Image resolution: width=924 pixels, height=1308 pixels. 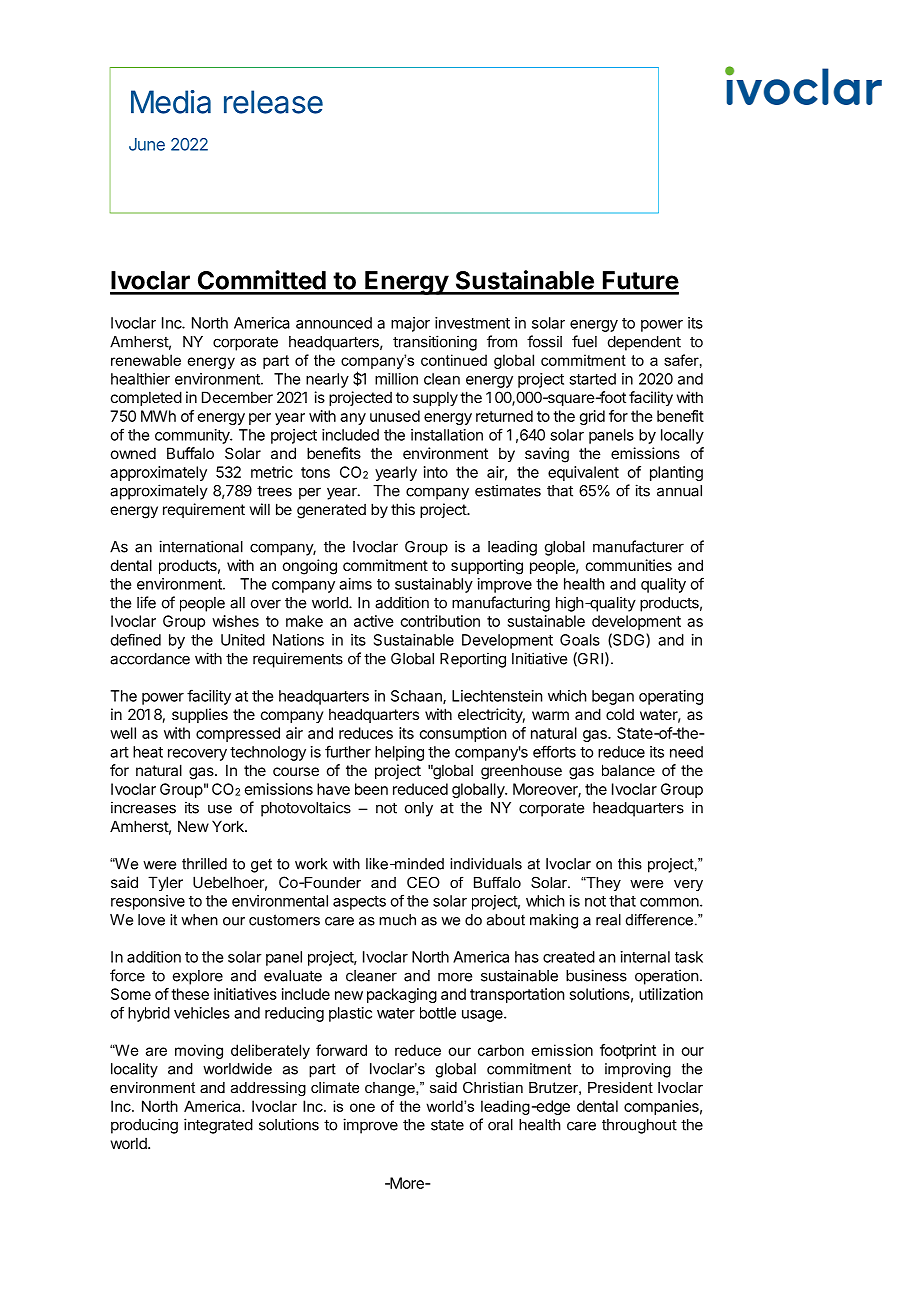 I want to click on into, so click(x=436, y=472).
